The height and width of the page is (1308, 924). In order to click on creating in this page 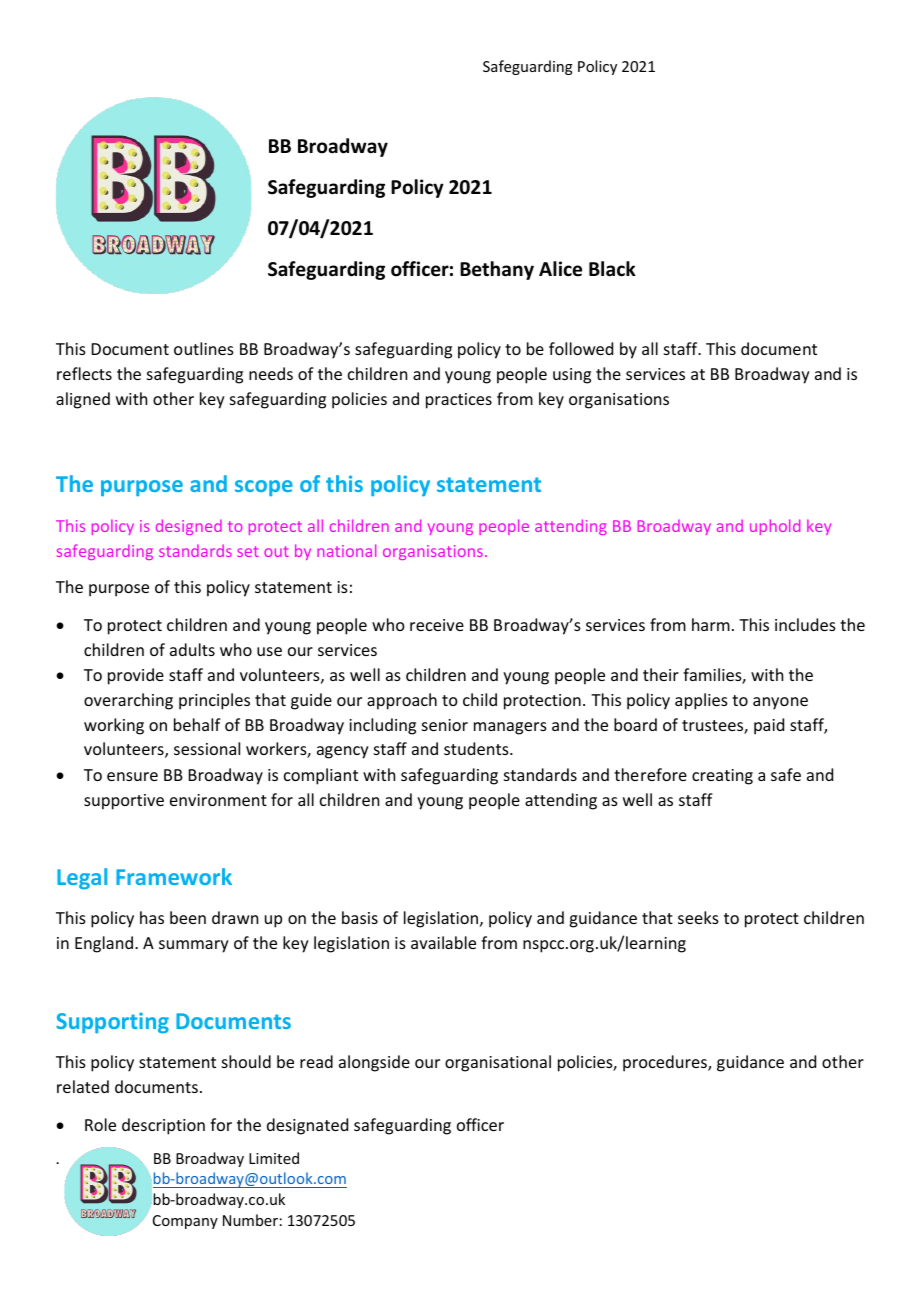, I will do `click(722, 777)`.
